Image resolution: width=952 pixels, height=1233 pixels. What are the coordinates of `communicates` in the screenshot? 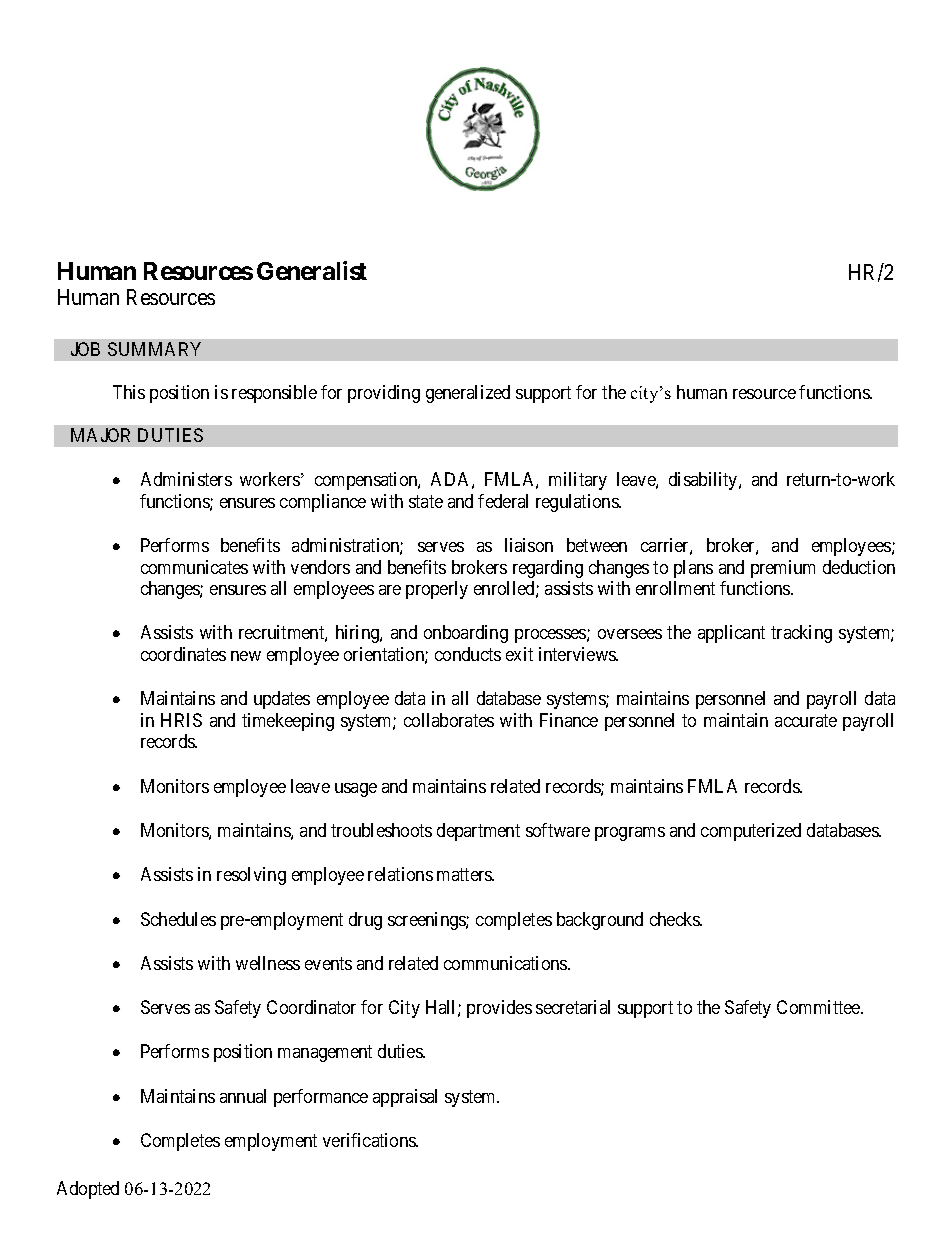 It's located at (194, 567).
